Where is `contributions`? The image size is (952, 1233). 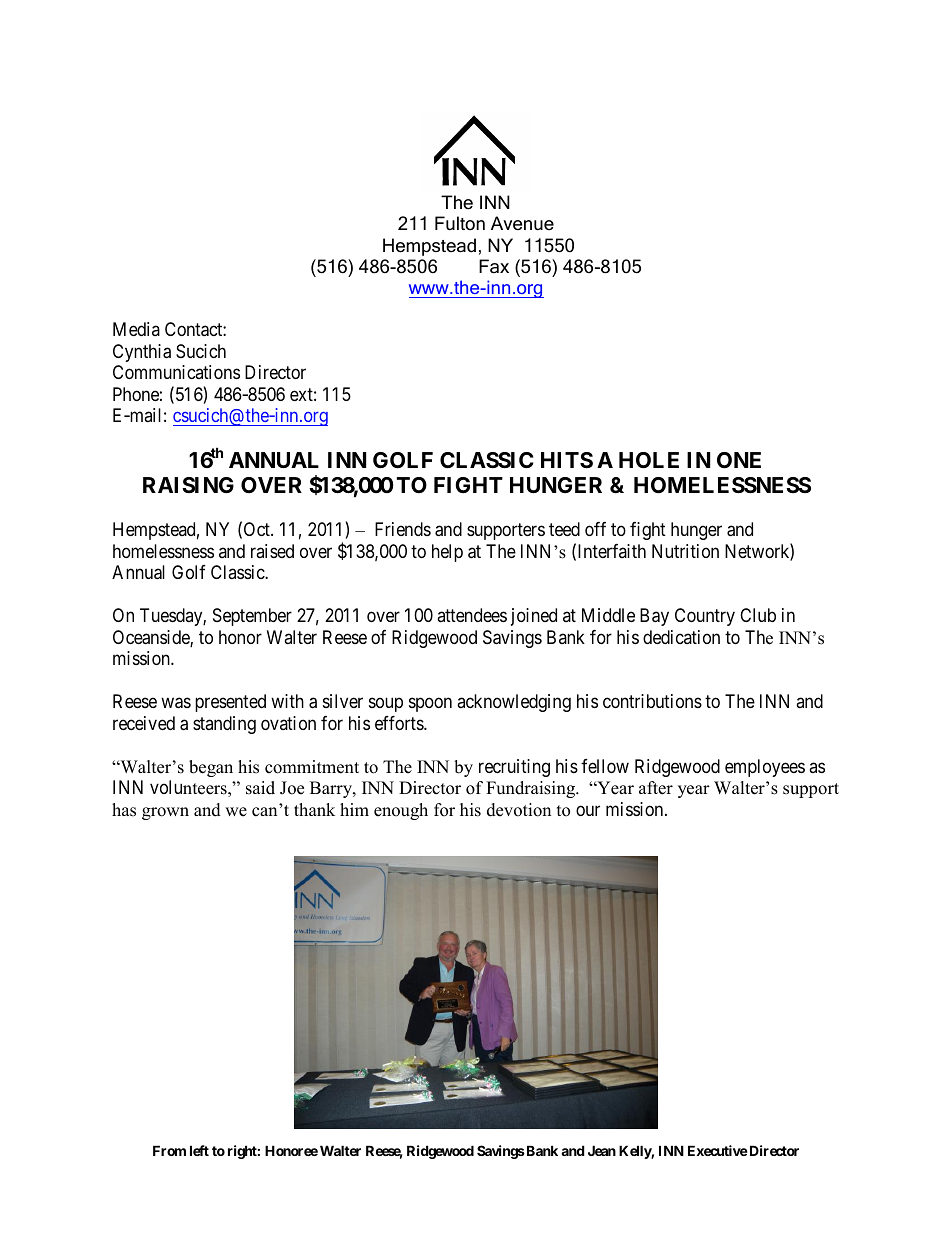
contributions is located at coordinates (652, 701).
